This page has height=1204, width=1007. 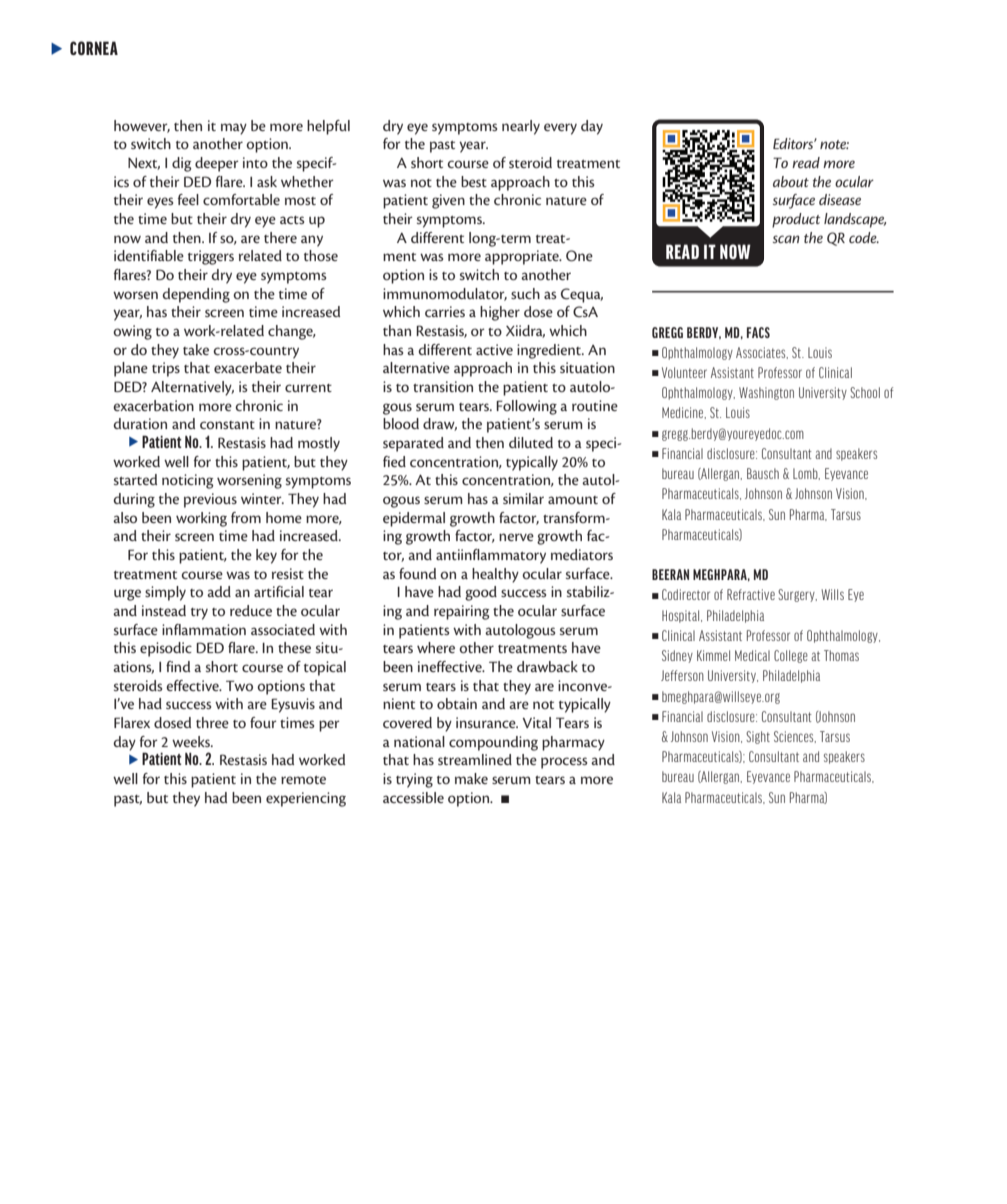 I want to click on nearly, so click(x=521, y=127).
